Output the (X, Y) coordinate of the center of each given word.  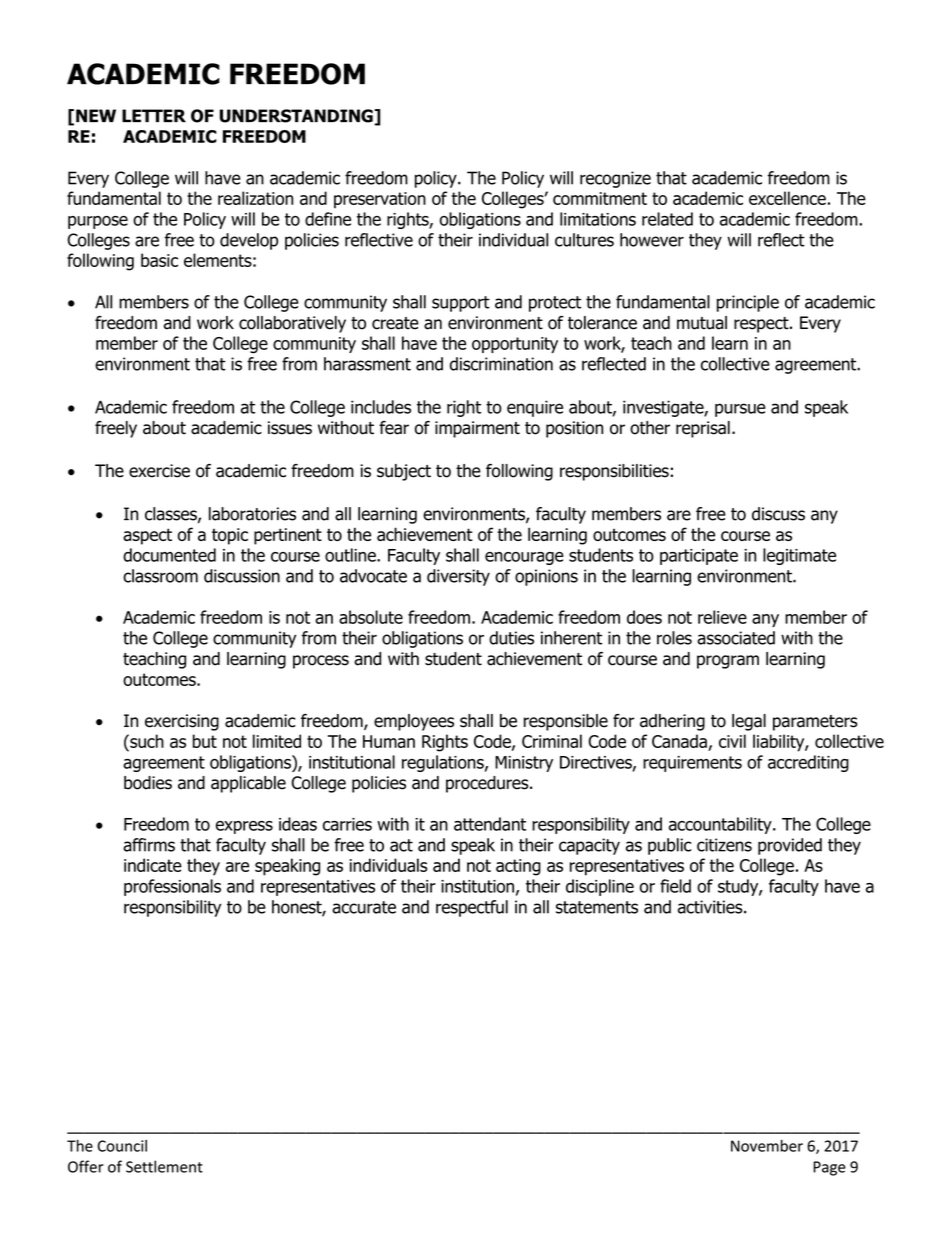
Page (829, 1168)
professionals (172, 887)
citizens (724, 845)
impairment (477, 429)
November (767, 1145)
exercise (159, 471)
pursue (740, 410)
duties (511, 638)
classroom (160, 576)
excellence (787, 198)
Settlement (164, 1166)
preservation (380, 200)
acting (518, 867)
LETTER (154, 115)
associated (736, 638)
